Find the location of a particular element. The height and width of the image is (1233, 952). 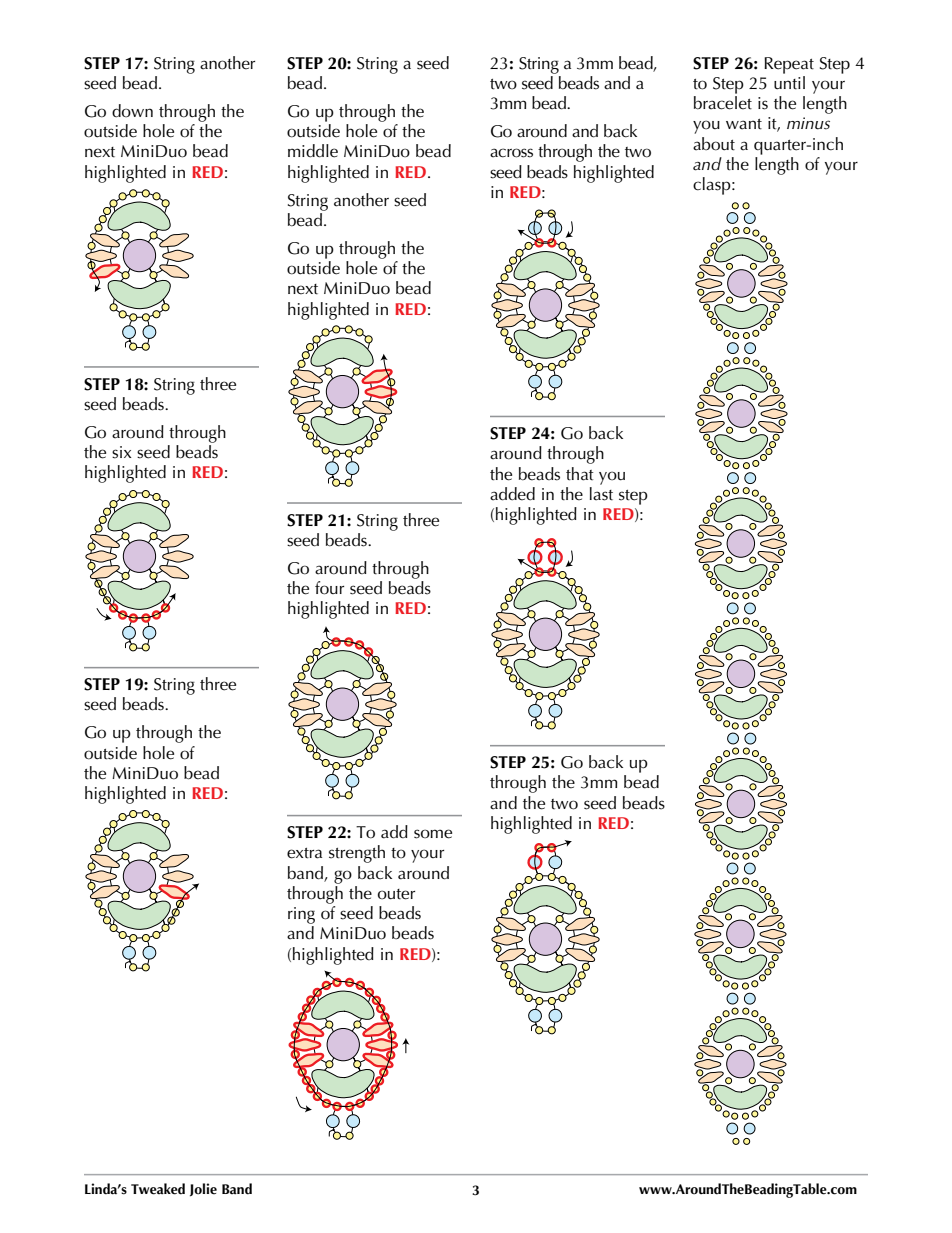

strength is located at coordinates (357, 854).
